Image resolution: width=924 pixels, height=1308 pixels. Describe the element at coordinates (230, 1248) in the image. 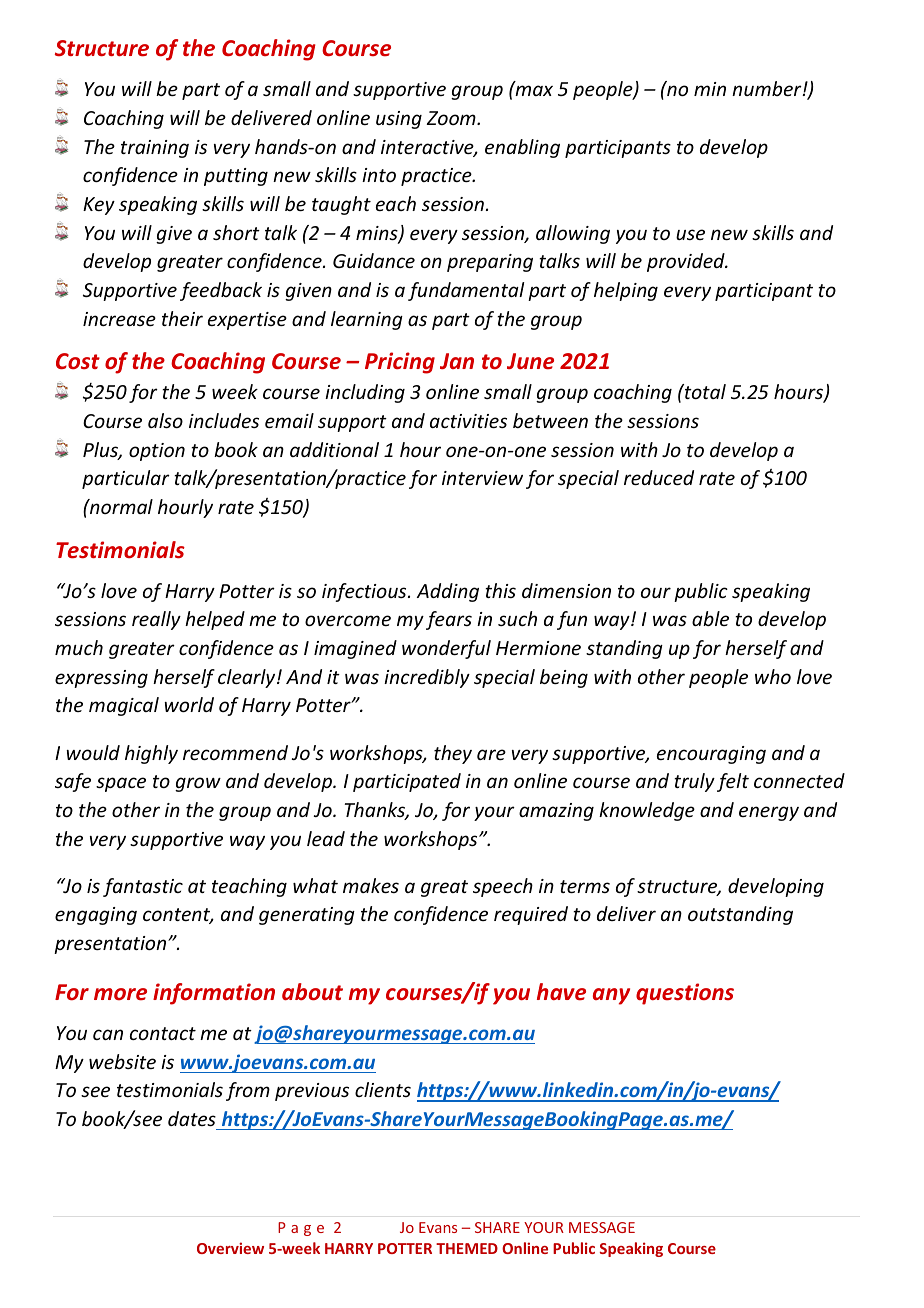

I see `Overview` at that location.
